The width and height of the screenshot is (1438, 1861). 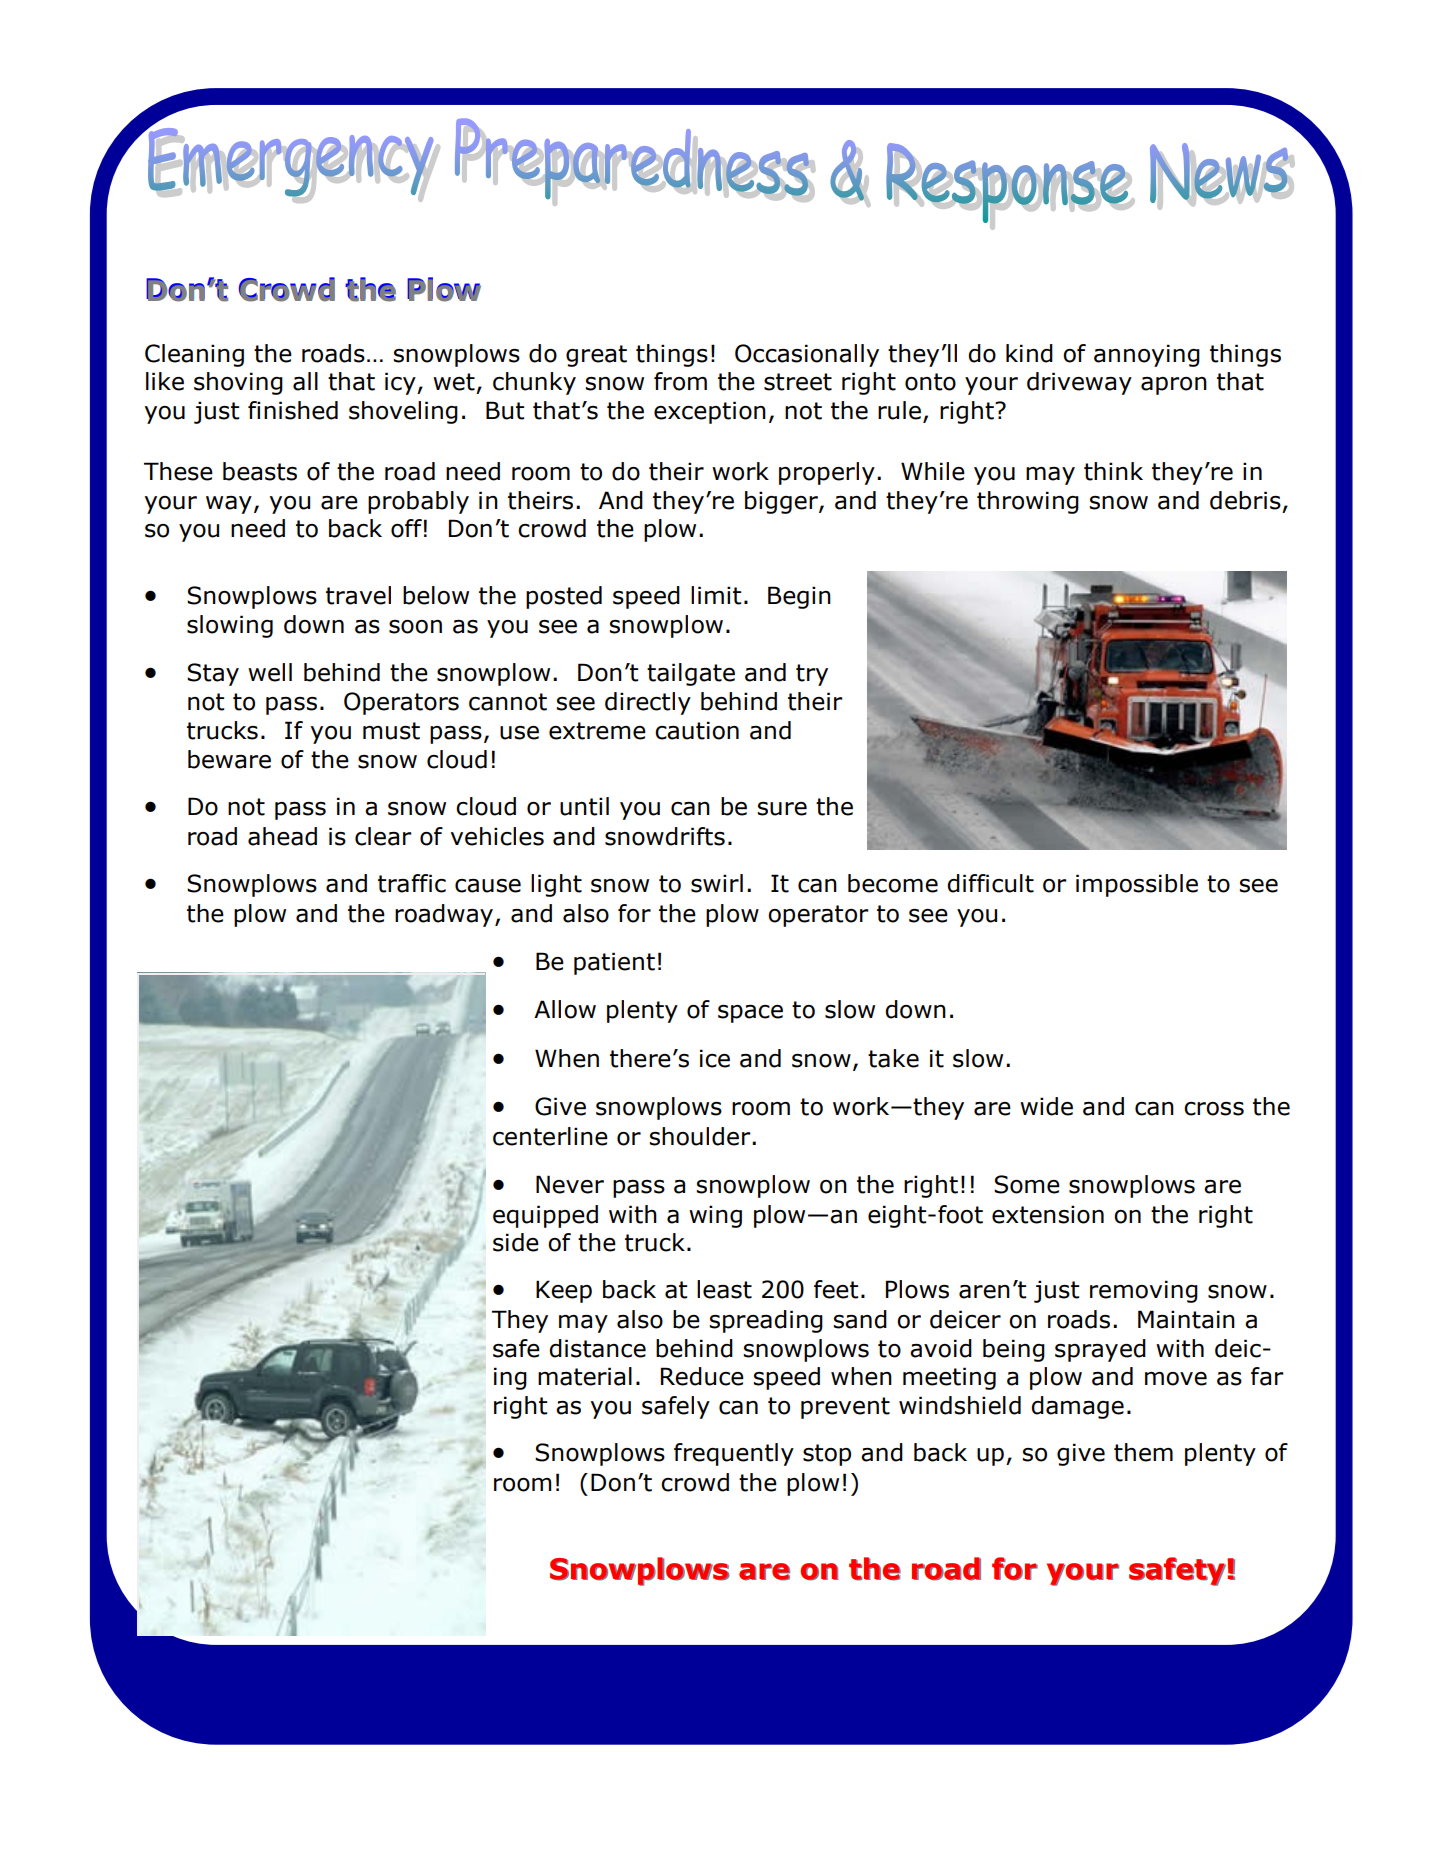 I want to click on them, so click(x=1143, y=1452).
